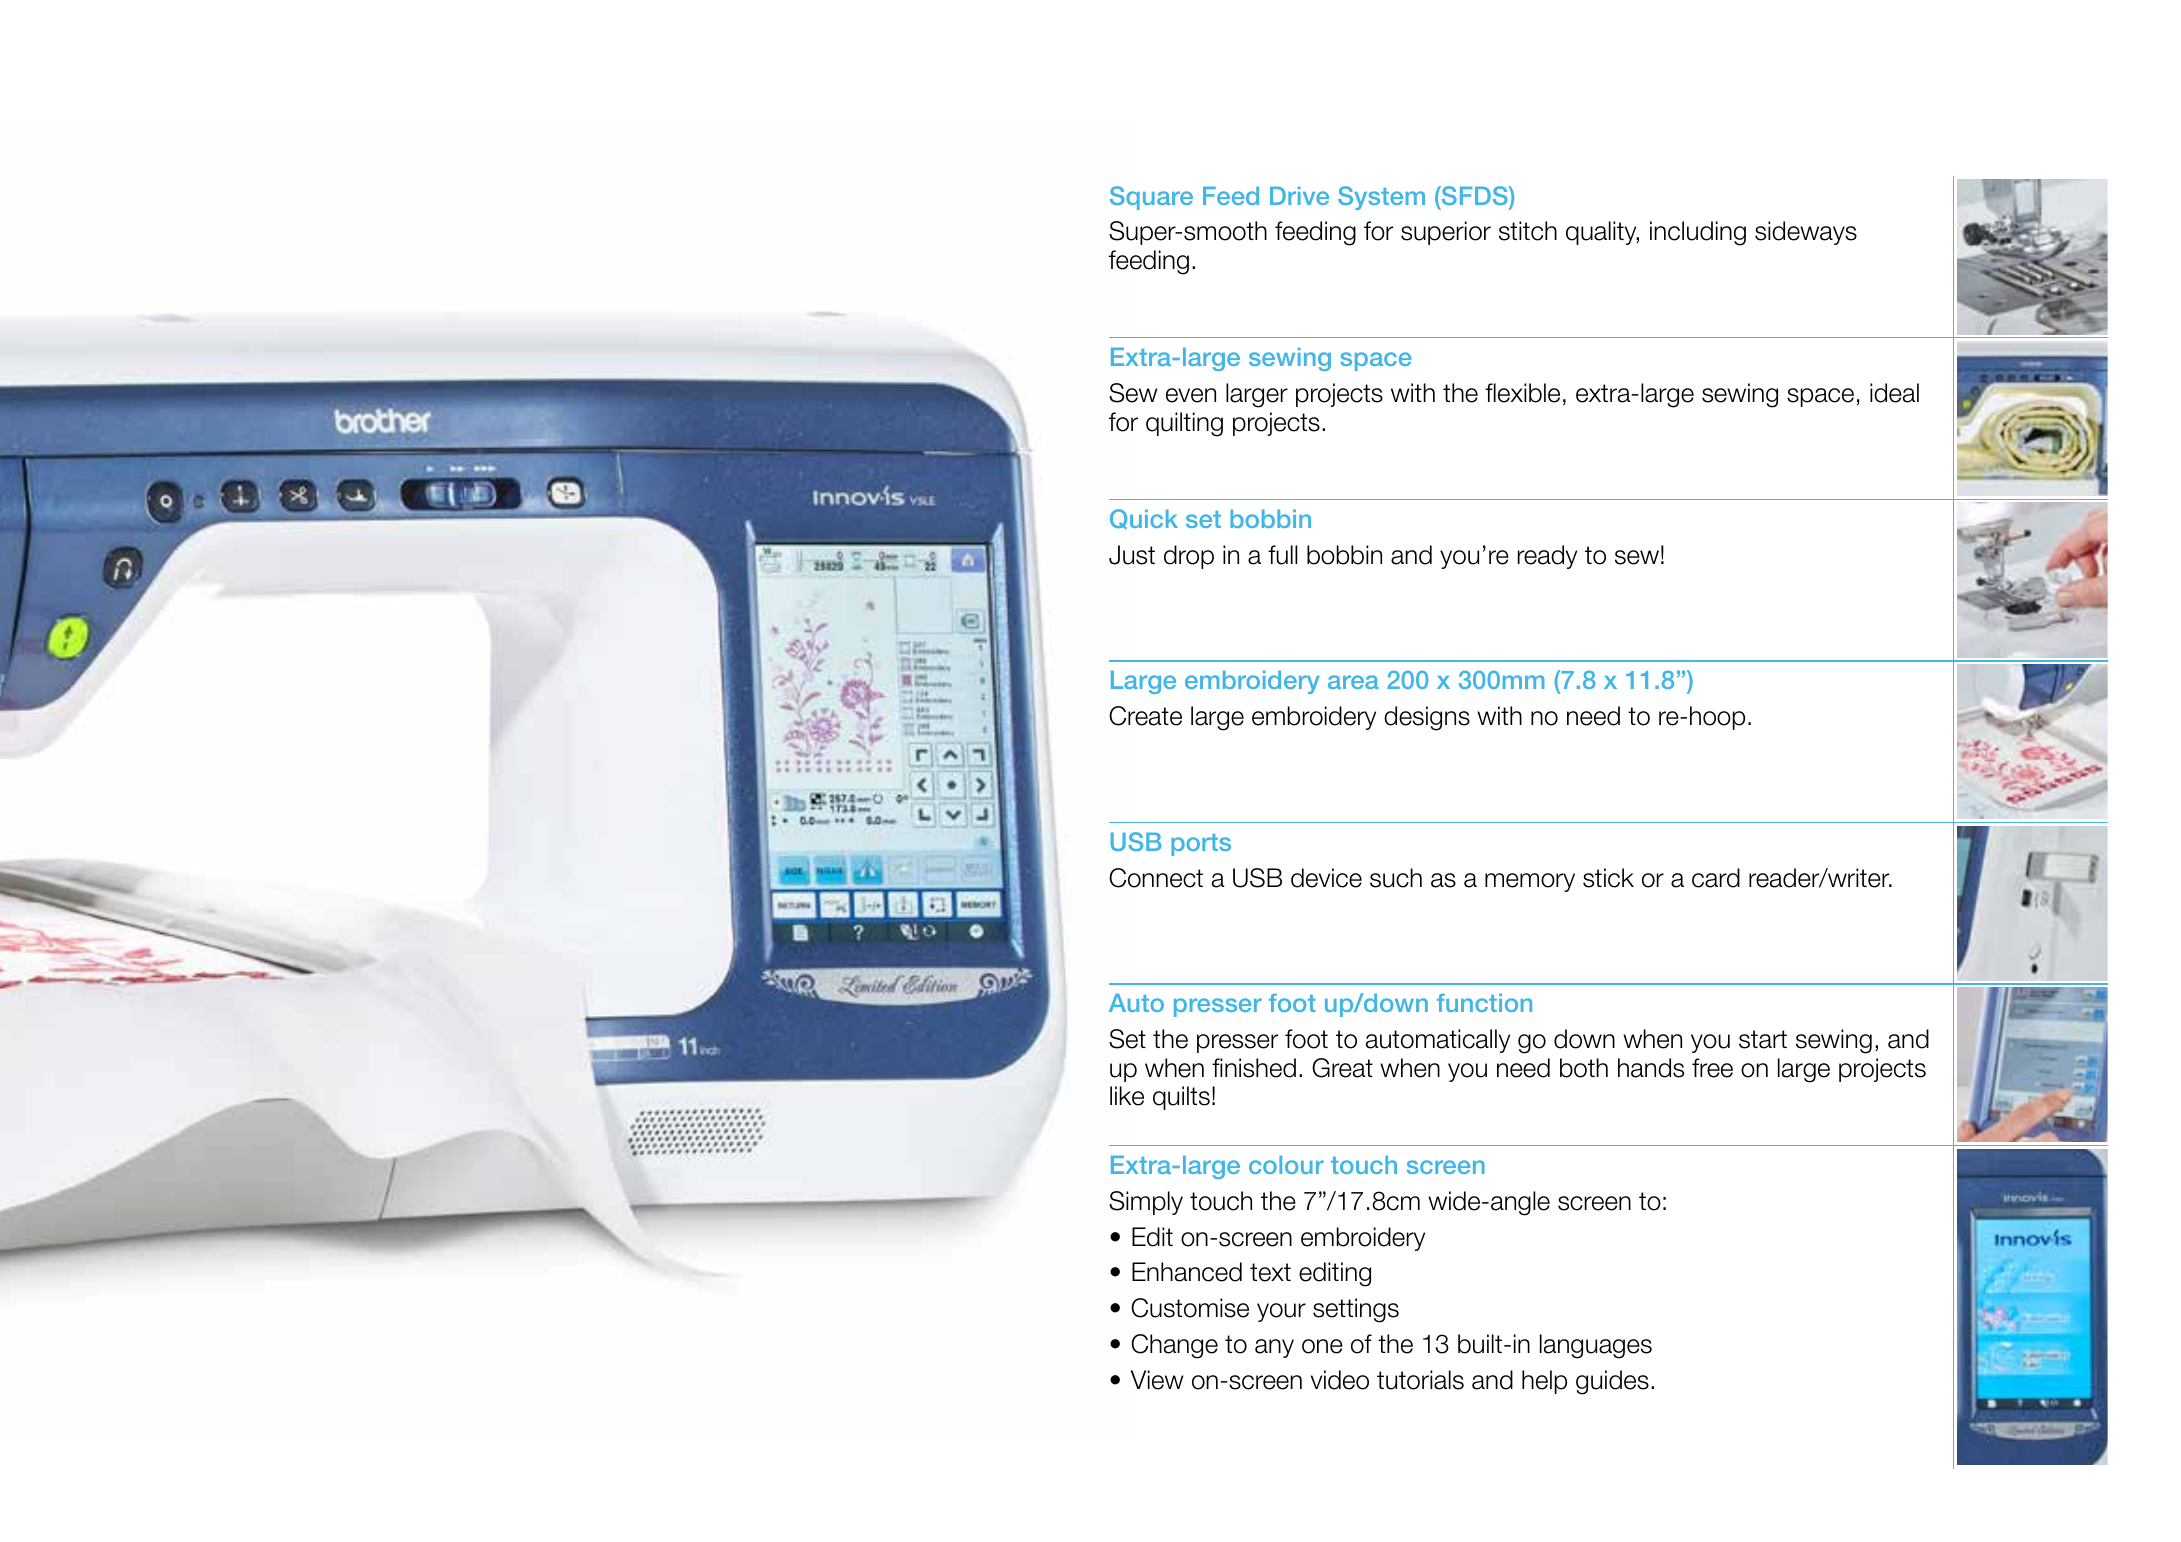  Describe the element at coordinates (1806, 233) in the page. I see `sideways` at that location.
